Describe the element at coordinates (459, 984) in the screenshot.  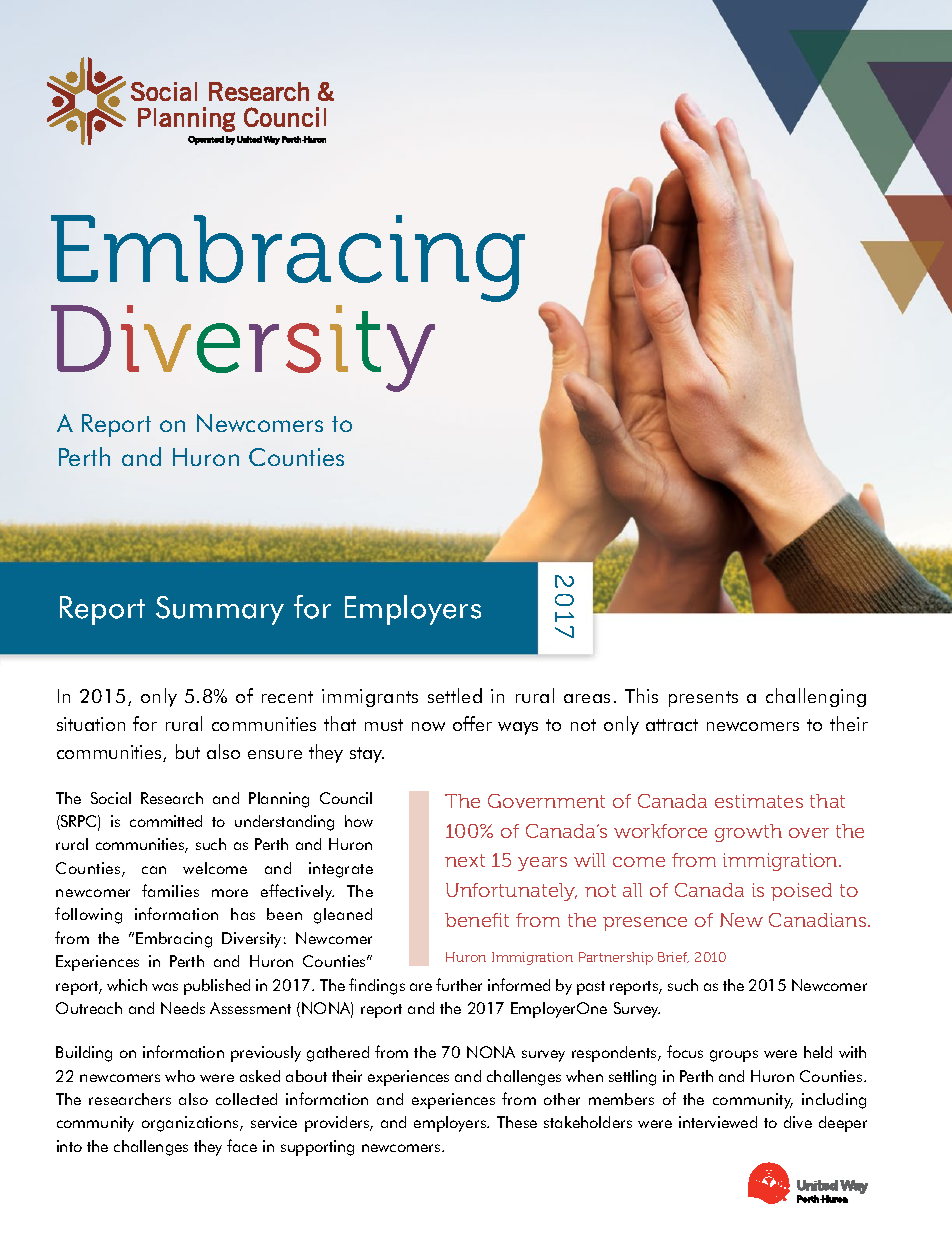
I see `further` at that location.
